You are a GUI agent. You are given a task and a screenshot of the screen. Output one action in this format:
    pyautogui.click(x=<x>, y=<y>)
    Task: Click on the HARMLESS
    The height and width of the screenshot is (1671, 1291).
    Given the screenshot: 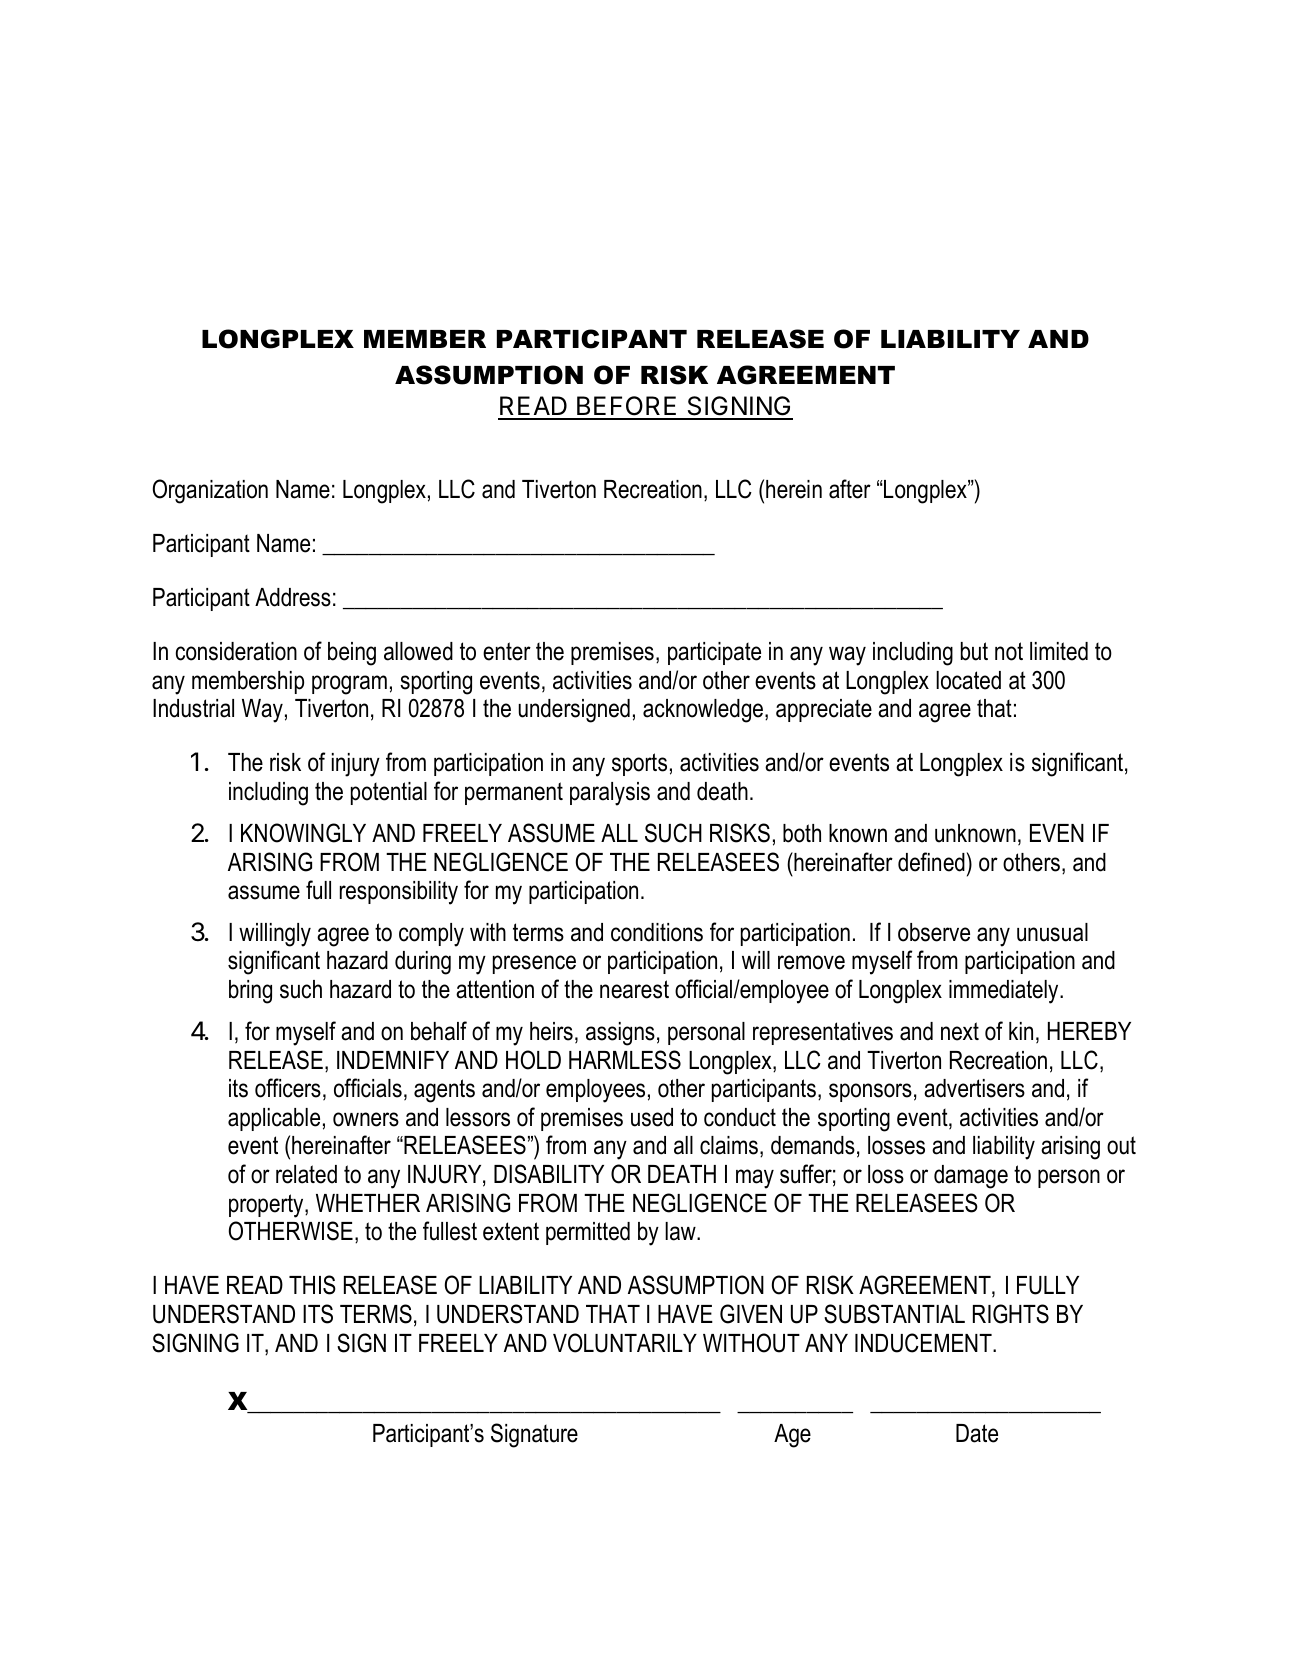 What is the action you would take?
    pyautogui.click(x=625, y=1060)
